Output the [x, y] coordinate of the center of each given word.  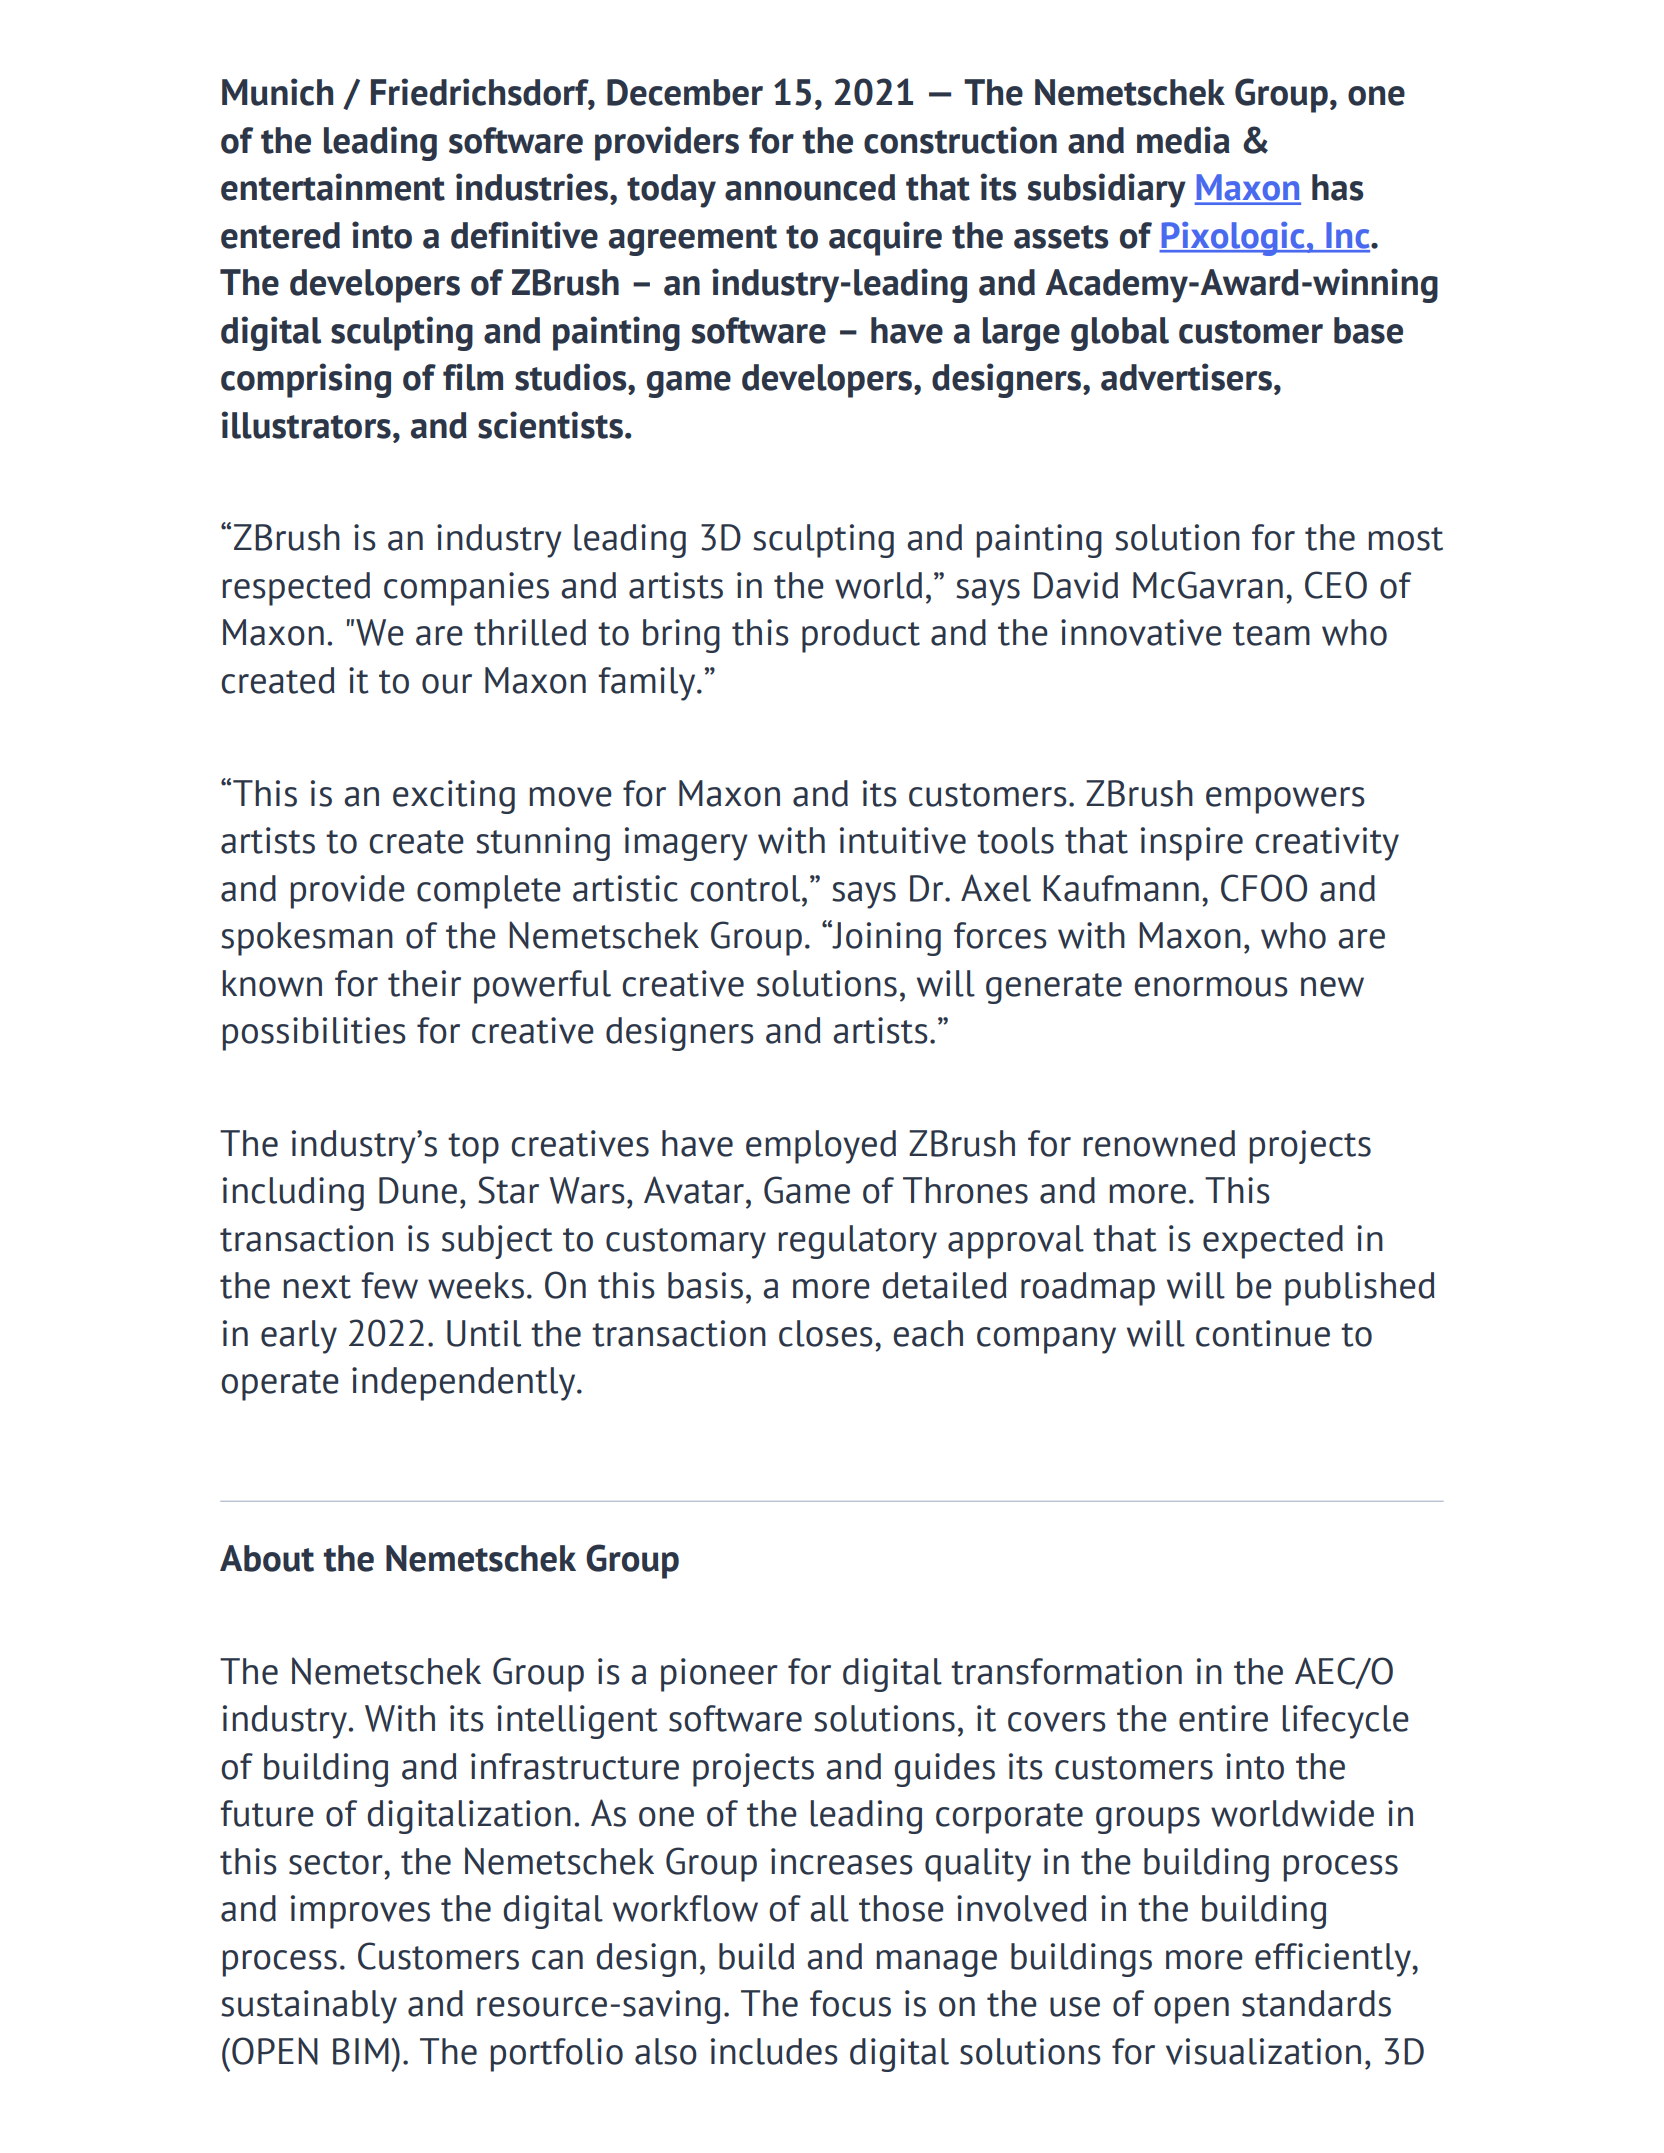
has [1337, 187]
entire [1223, 1718]
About [267, 1558]
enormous [1211, 987]
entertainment [333, 187]
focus [850, 2003]
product [861, 636]
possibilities [314, 1034]
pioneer [719, 1675]
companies [466, 589]
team [1271, 634]
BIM [361, 2051]
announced [810, 187]
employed [821, 1147]
